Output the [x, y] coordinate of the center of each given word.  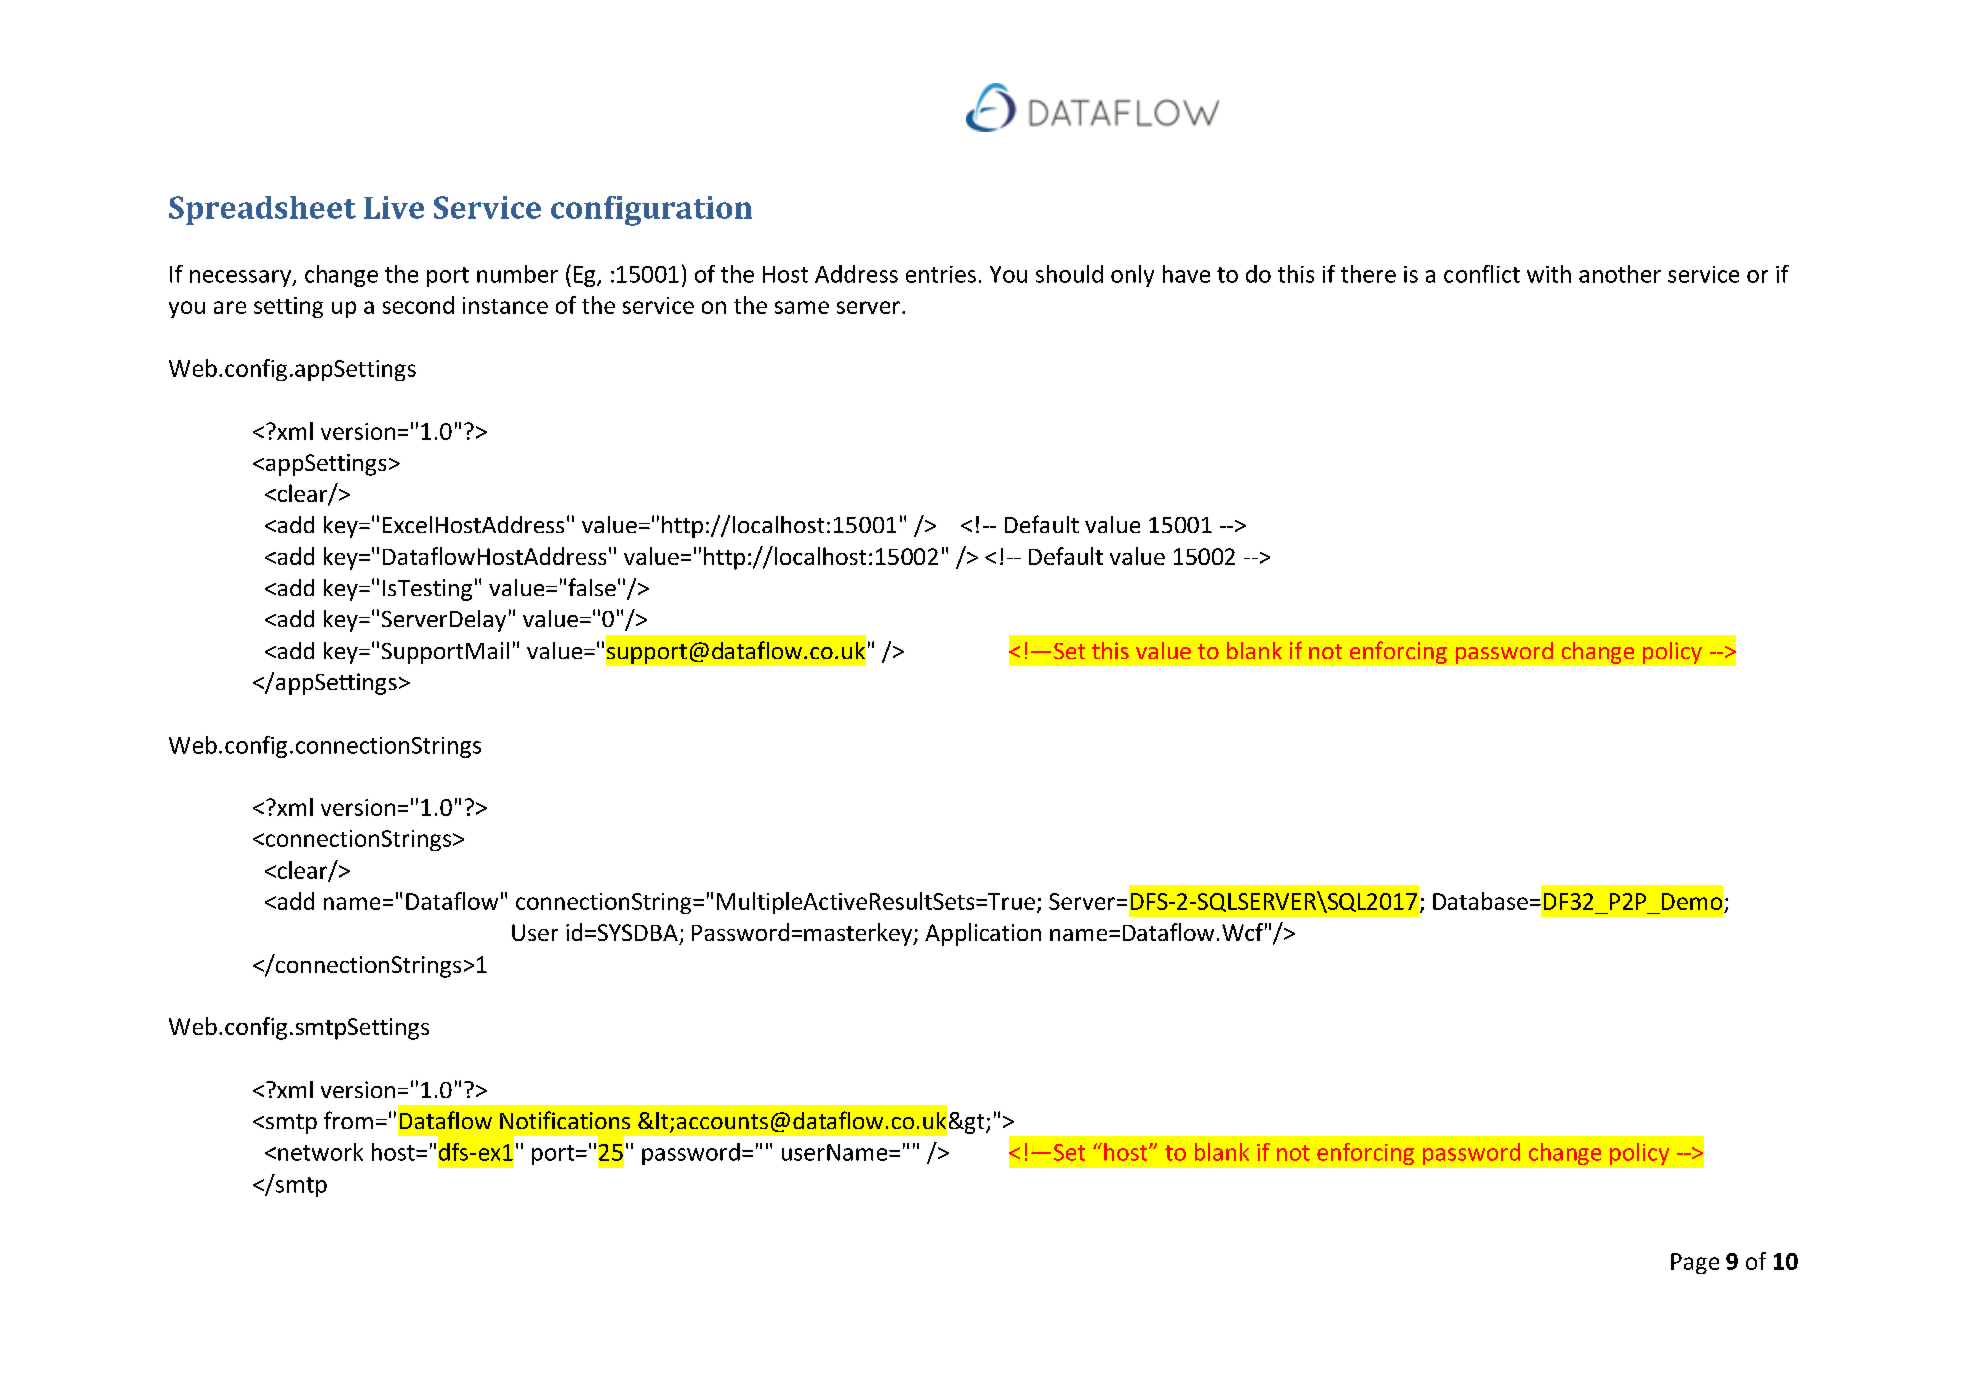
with [1549, 274]
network [320, 1152]
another [1620, 274]
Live [394, 207]
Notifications [565, 1120]
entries [941, 274]
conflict [1482, 274]
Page [1695, 1263]
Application [983, 934]
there [1368, 274]
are [230, 307]
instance [505, 305]
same [802, 307]
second [418, 305]
